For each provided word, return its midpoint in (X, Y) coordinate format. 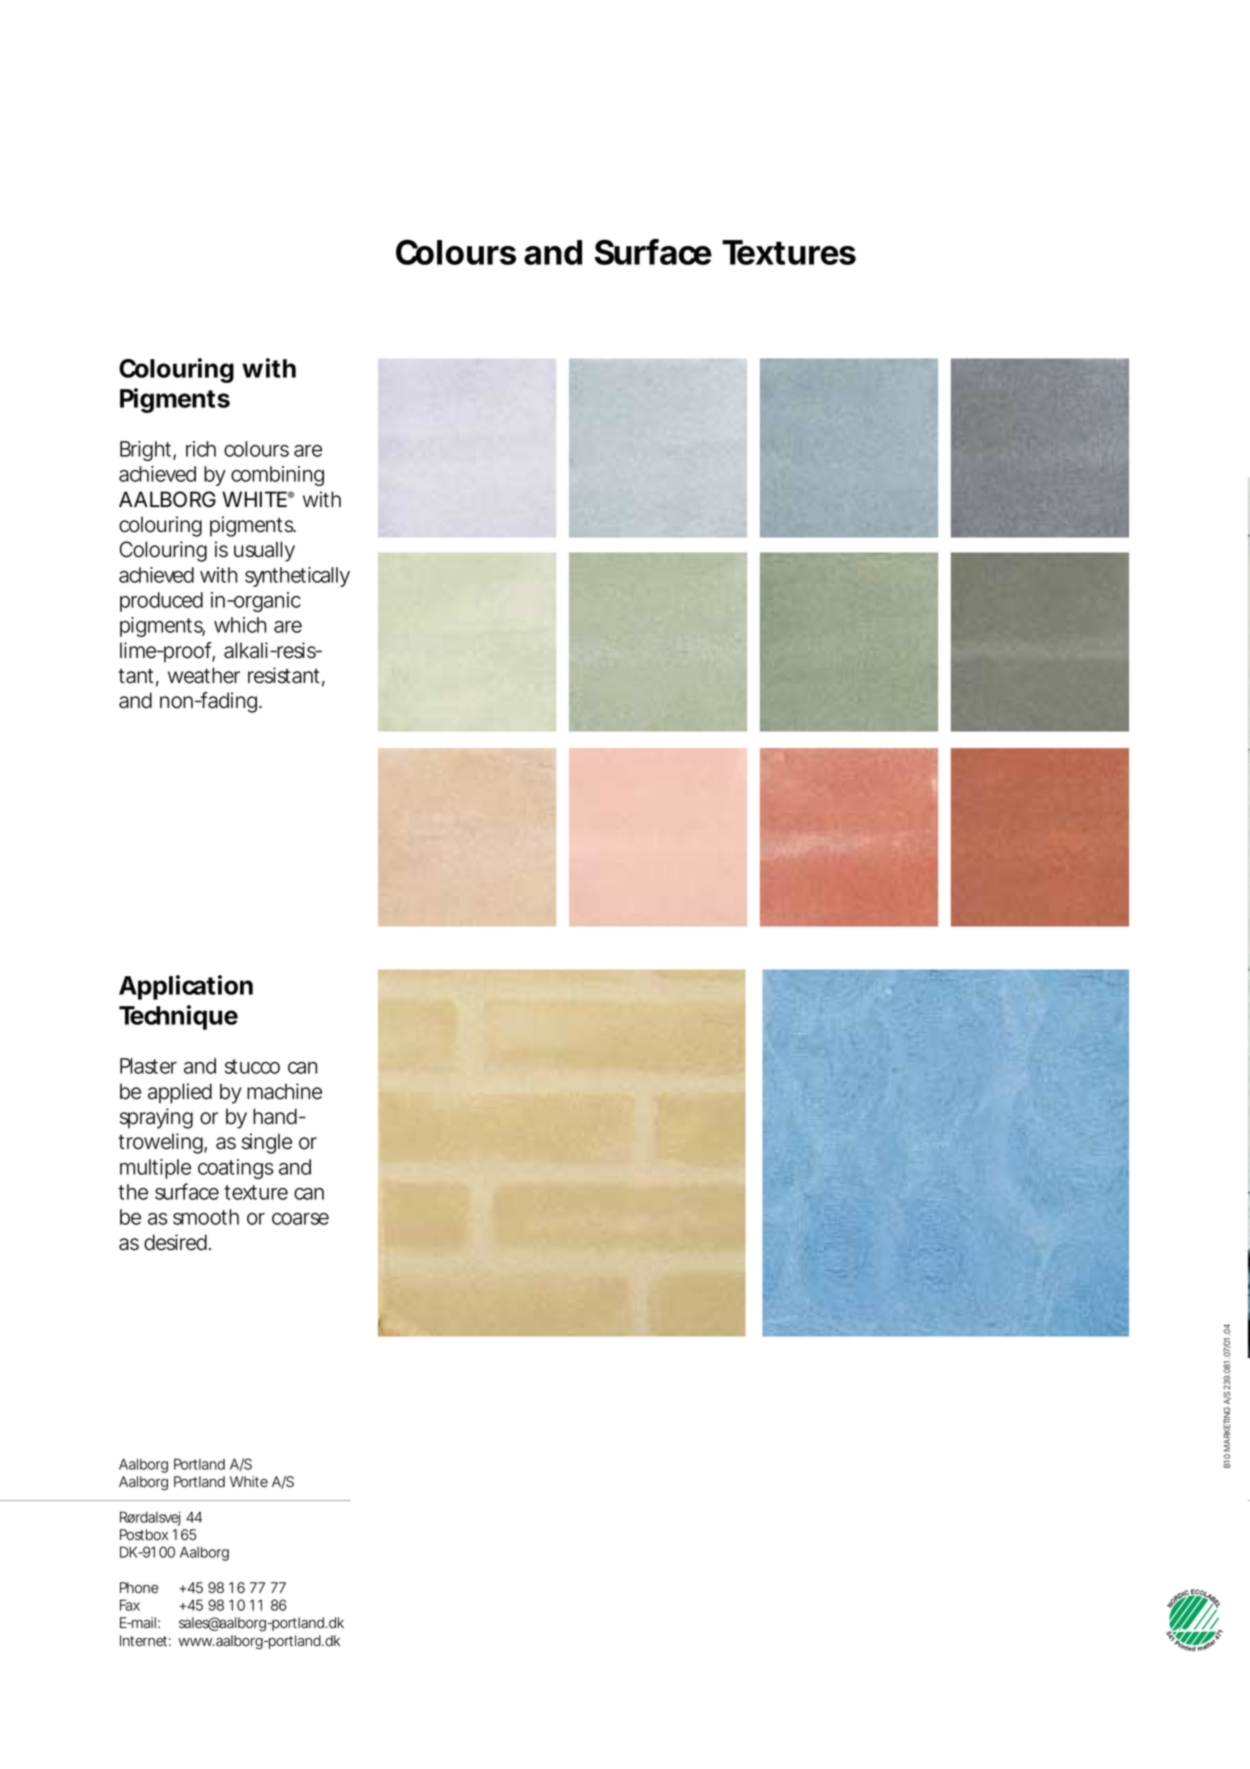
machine (284, 1091)
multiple (155, 1169)
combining (277, 476)
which (240, 625)
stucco (252, 1066)
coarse (300, 1219)
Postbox (144, 1535)
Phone (139, 1588)
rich (201, 449)
